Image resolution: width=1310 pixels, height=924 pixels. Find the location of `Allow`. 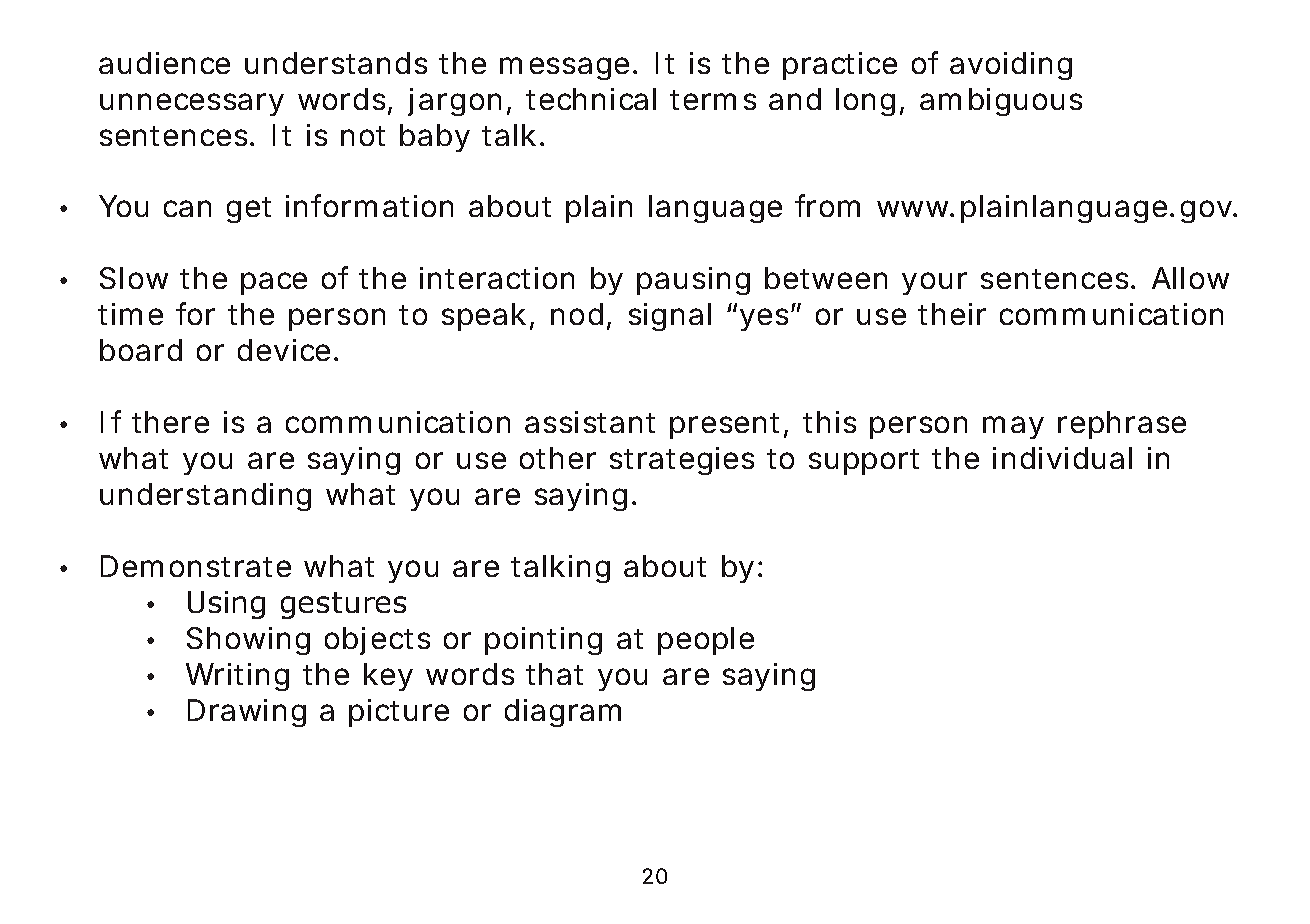

Allow is located at coordinates (1190, 278).
